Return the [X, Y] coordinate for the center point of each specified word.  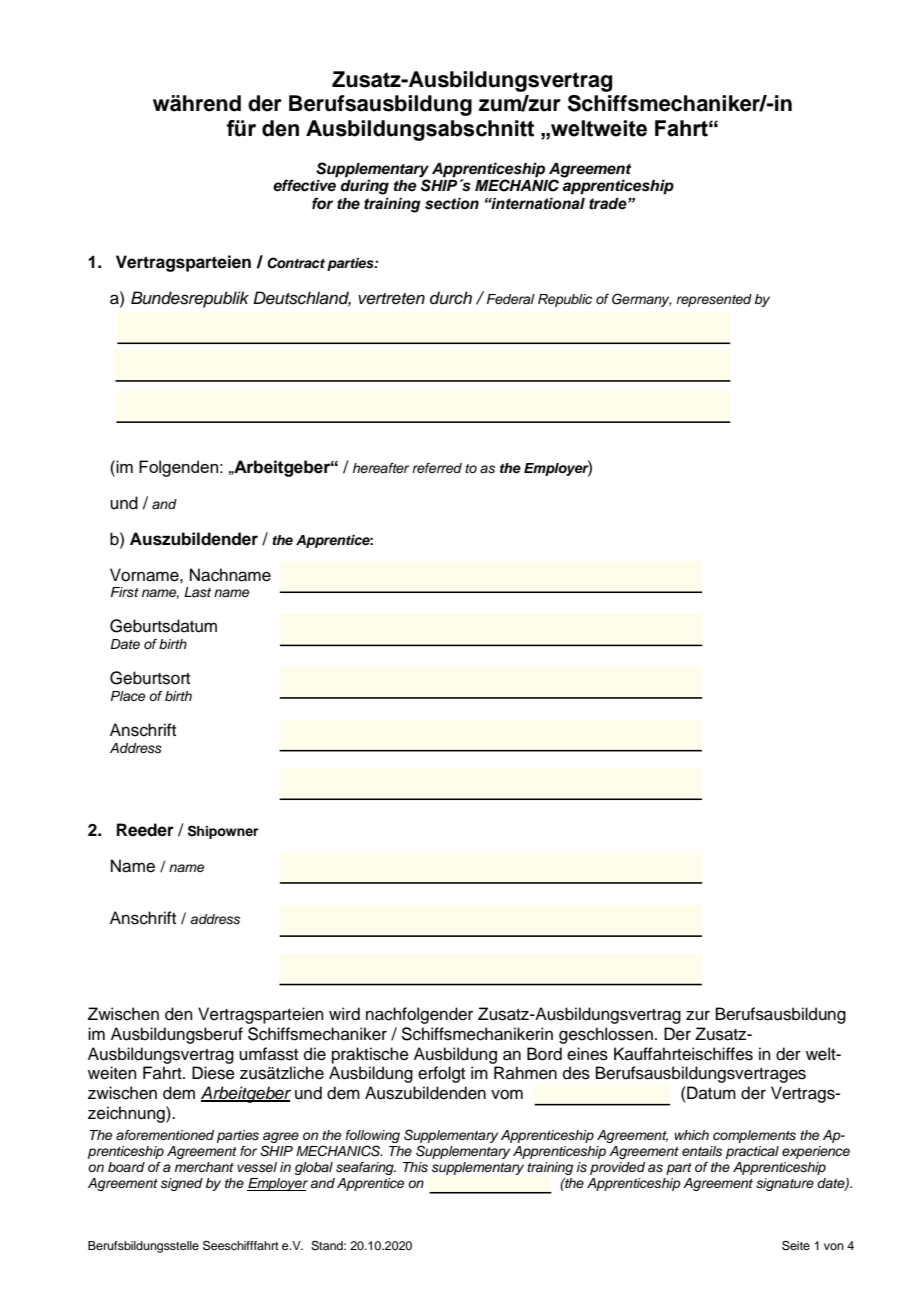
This [415, 1167]
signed [182, 1184]
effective [304, 185]
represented [714, 300]
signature [785, 1184]
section [452, 204]
